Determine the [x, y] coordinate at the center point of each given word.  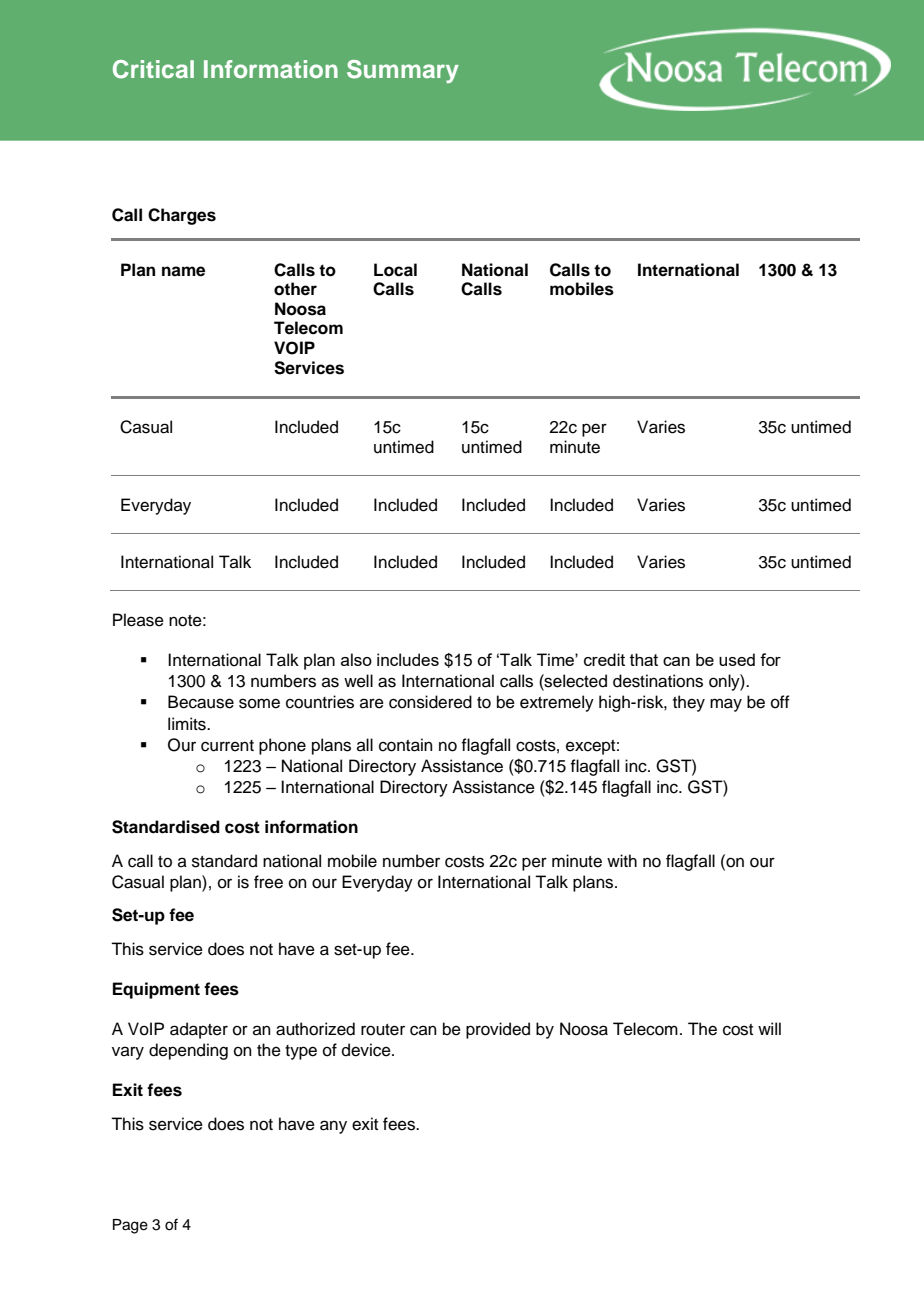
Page [130, 1226]
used [737, 659]
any [333, 1127]
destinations [658, 681]
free [268, 882]
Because [201, 702]
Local [395, 270]
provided [498, 1030]
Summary [403, 71]
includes [408, 659]
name [183, 271]
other [295, 289]
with [622, 860]
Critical [153, 69]
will [769, 1028]
